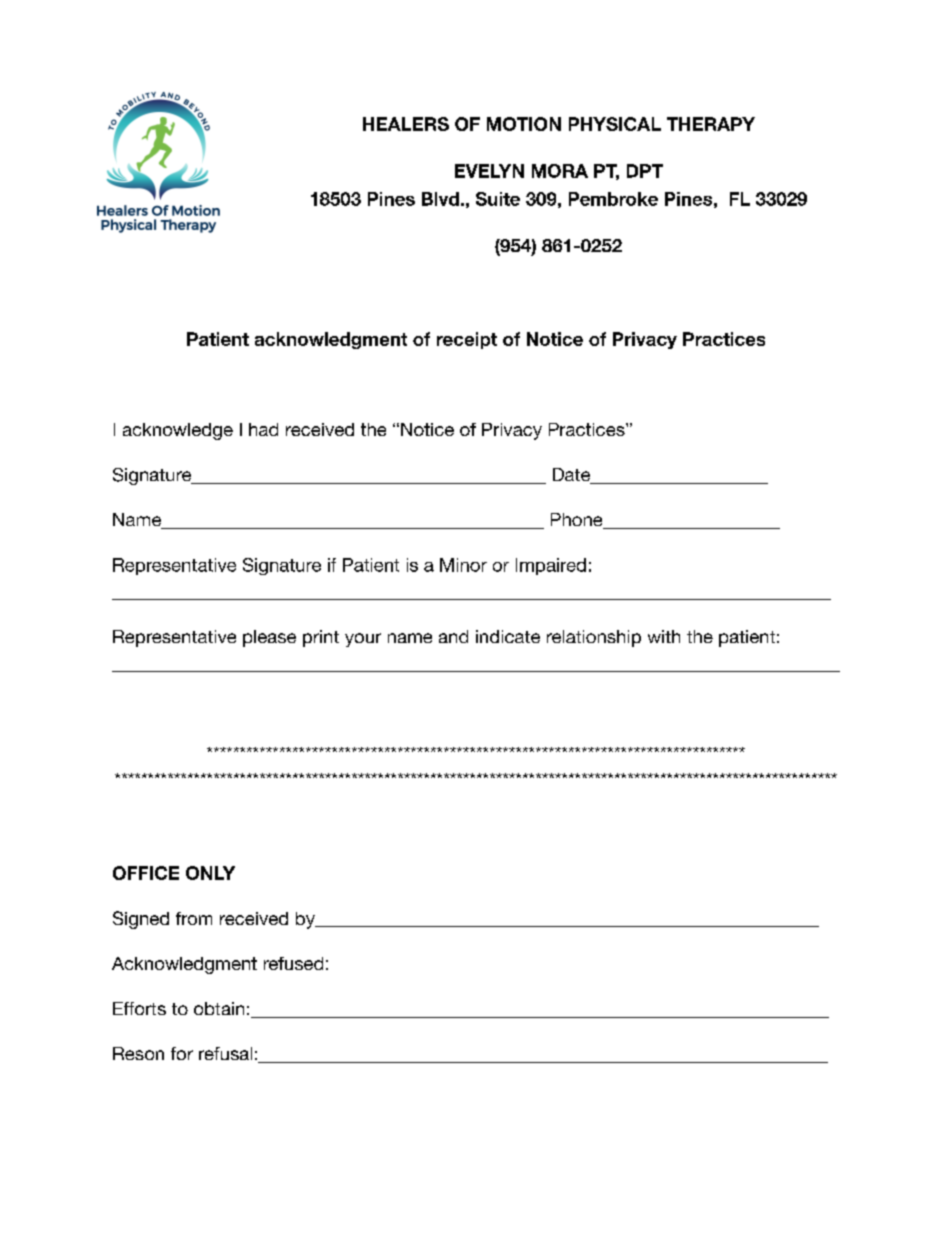 This document has height=1233, width=952. Describe the element at coordinates (645, 171) in the document. I see `DPT` at that location.
